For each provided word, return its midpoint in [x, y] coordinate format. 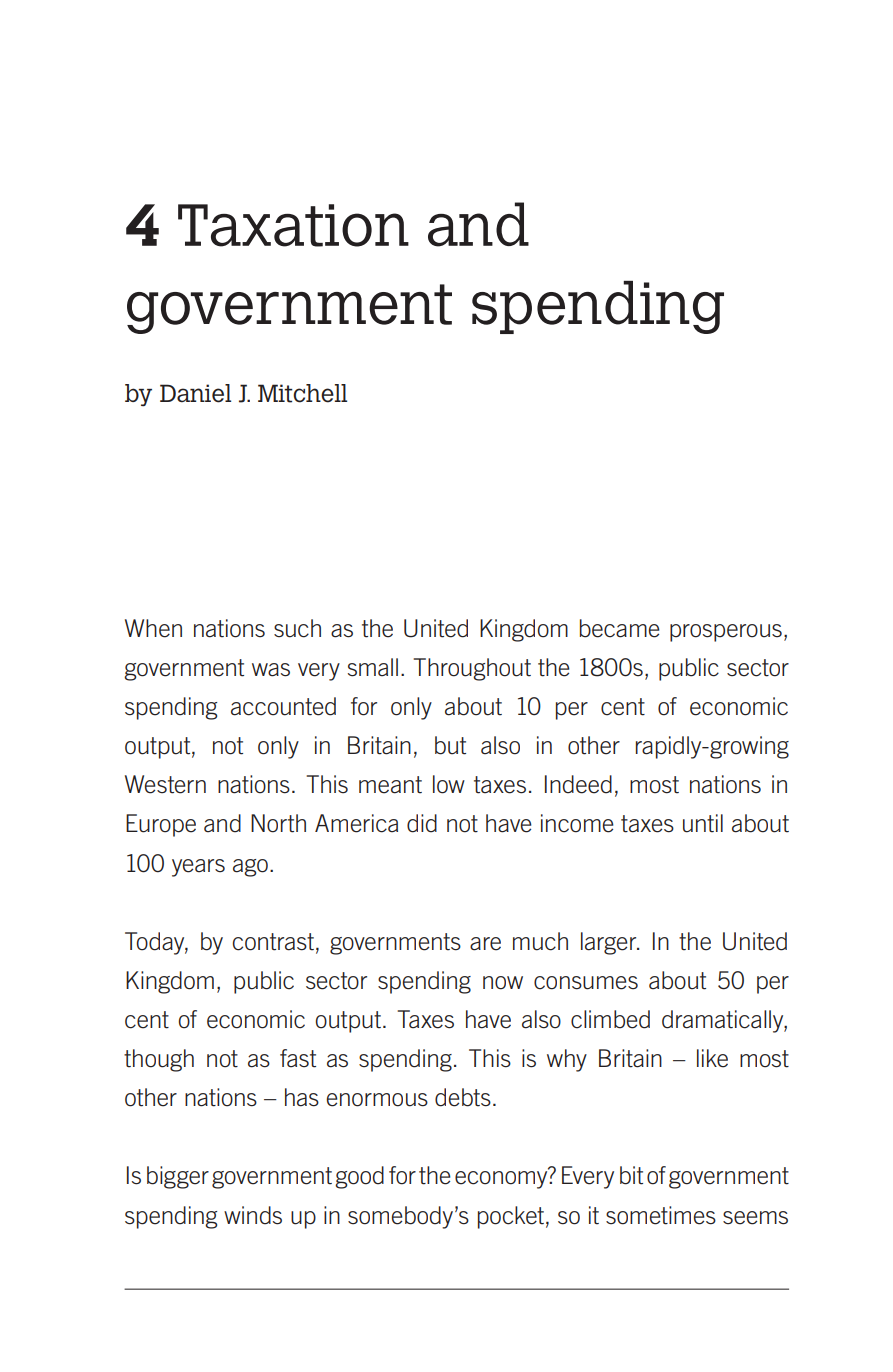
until [703, 823]
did [422, 823]
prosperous [726, 633]
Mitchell [302, 393]
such [297, 628]
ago [250, 868]
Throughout [472, 669]
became [620, 628]
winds [253, 1215]
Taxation [293, 225]
